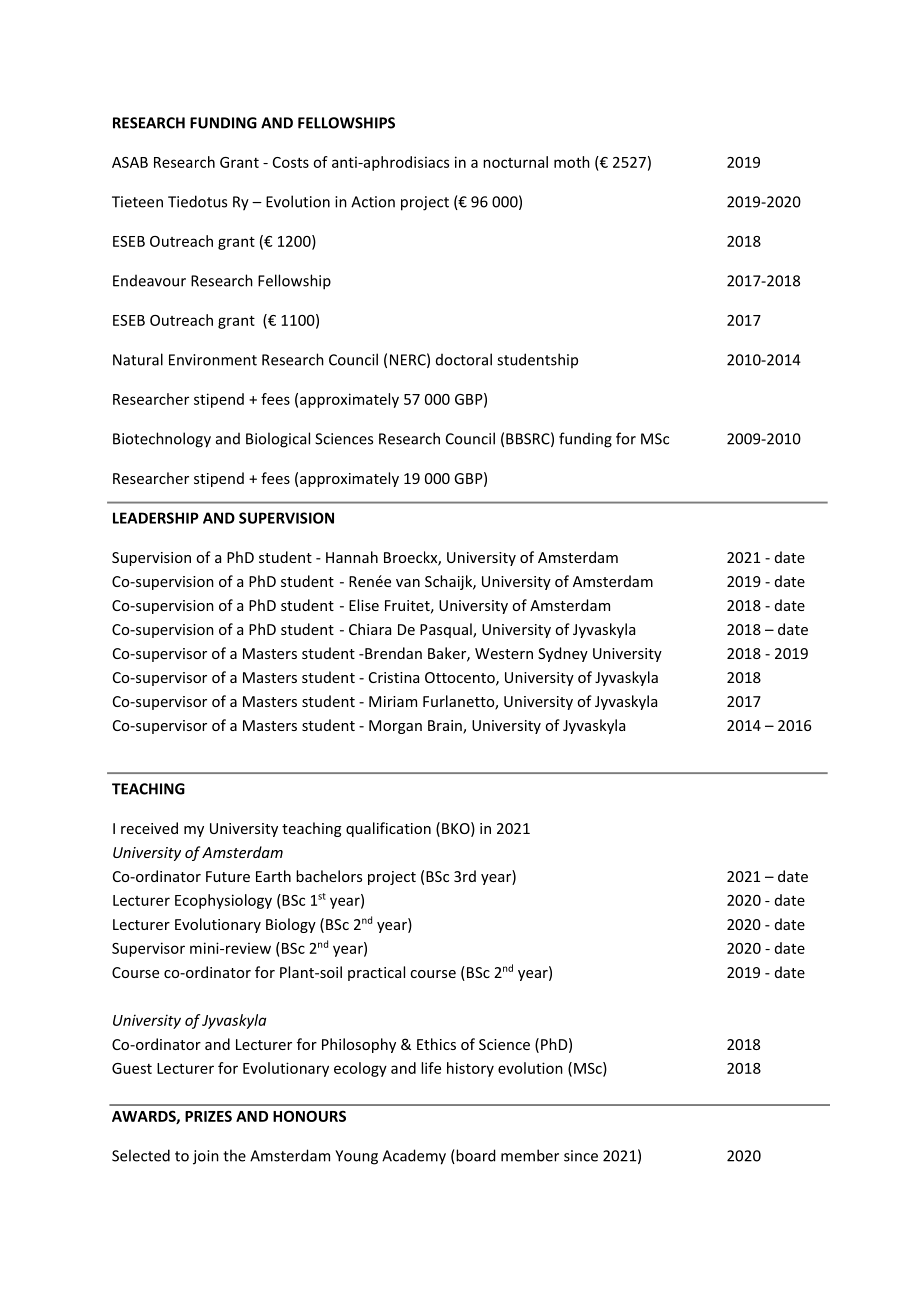 The image size is (924, 1308). I want to click on Young, so click(356, 1157).
